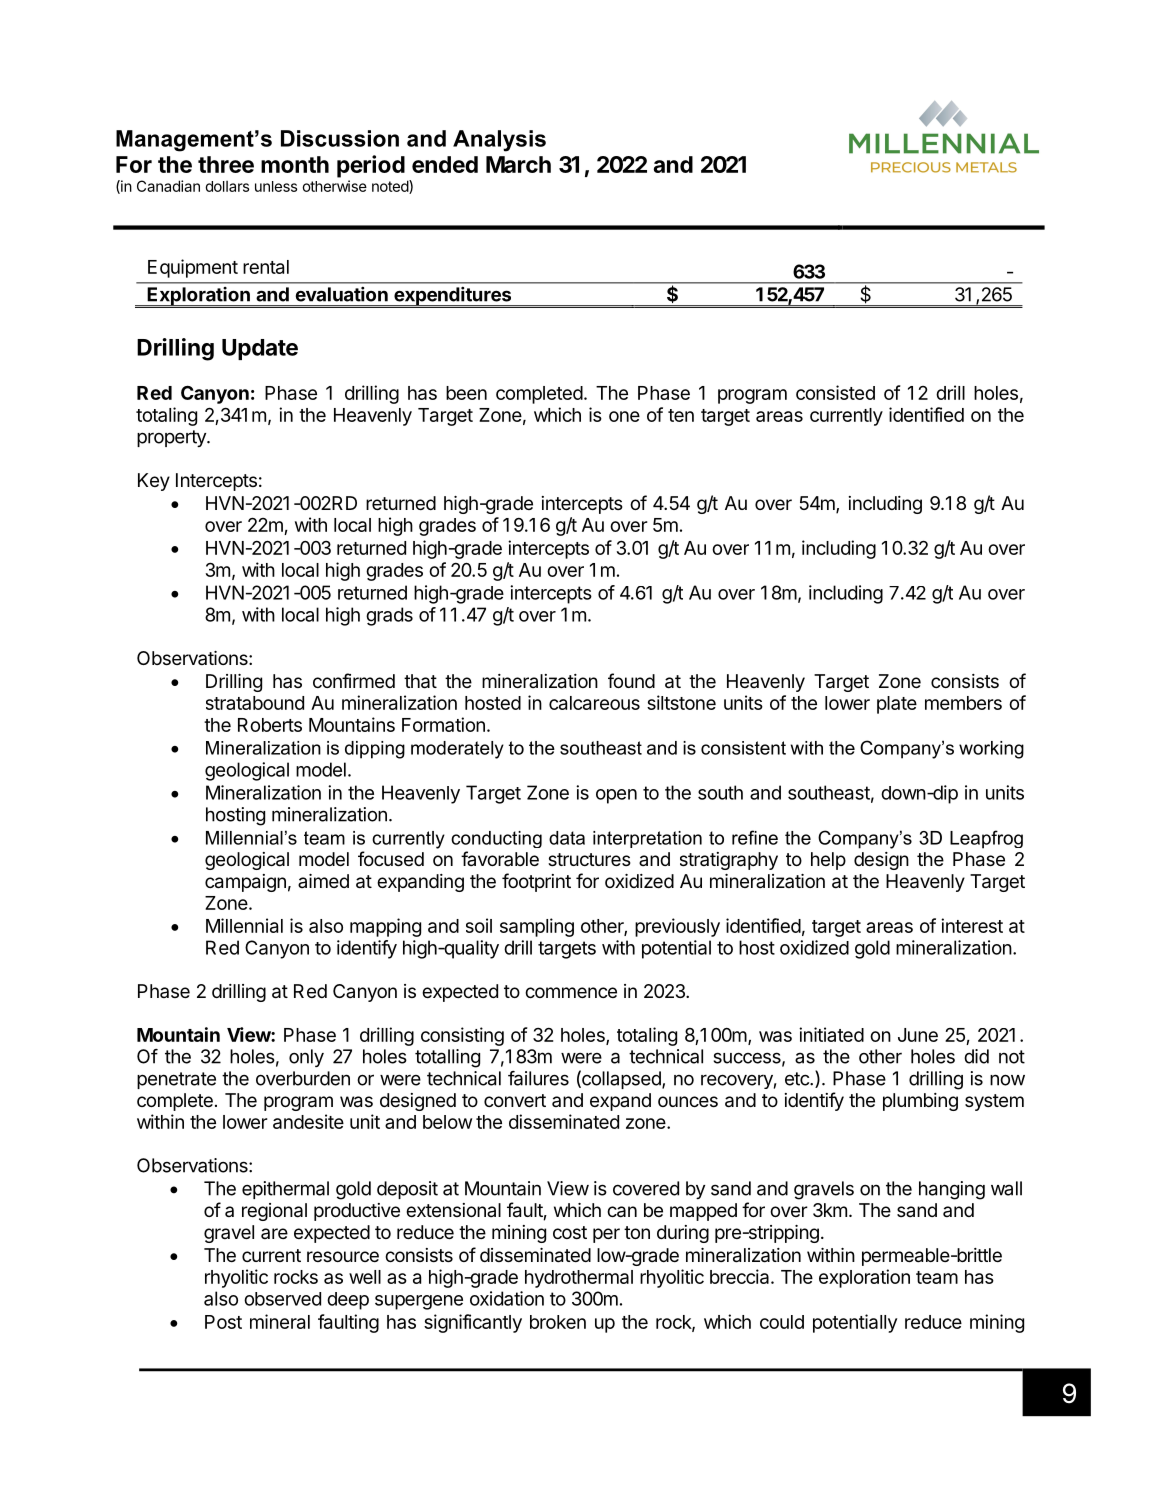 Image resolution: width=1159 pixels, height=1500 pixels. What do you see at coordinates (972, 925) in the image?
I see `interest` at bounding box center [972, 925].
